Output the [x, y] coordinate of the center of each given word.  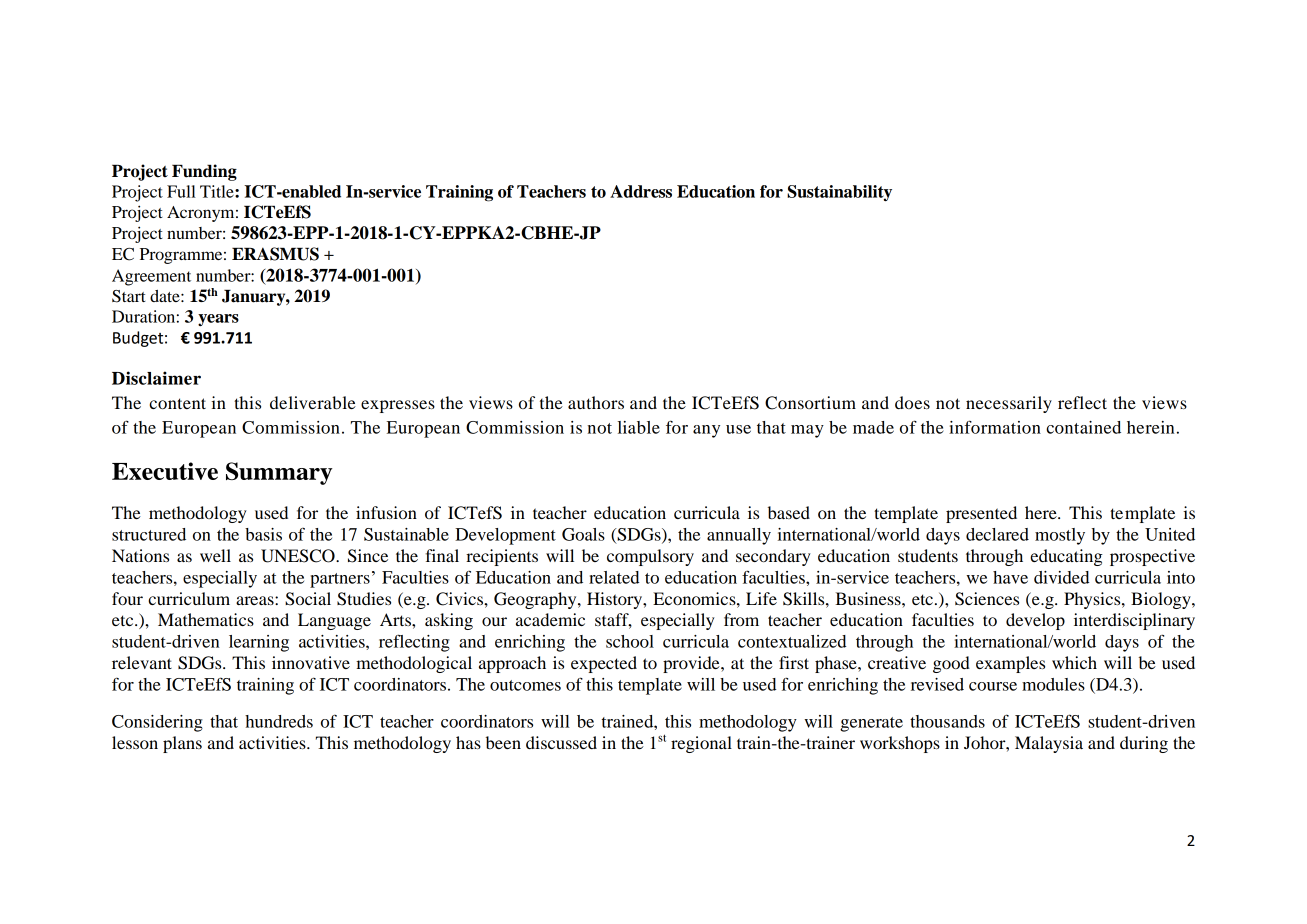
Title [218, 191]
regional [701, 744]
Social [308, 599]
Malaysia [1049, 744]
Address [641, 191]
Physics [1093, 600]
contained [1083, 427]
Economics [695, 598]
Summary [279, 473]
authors [596, 402]
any [706, 431]
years [218, 320]
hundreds [279, 721]
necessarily [1009, 404]
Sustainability [839, 193]
